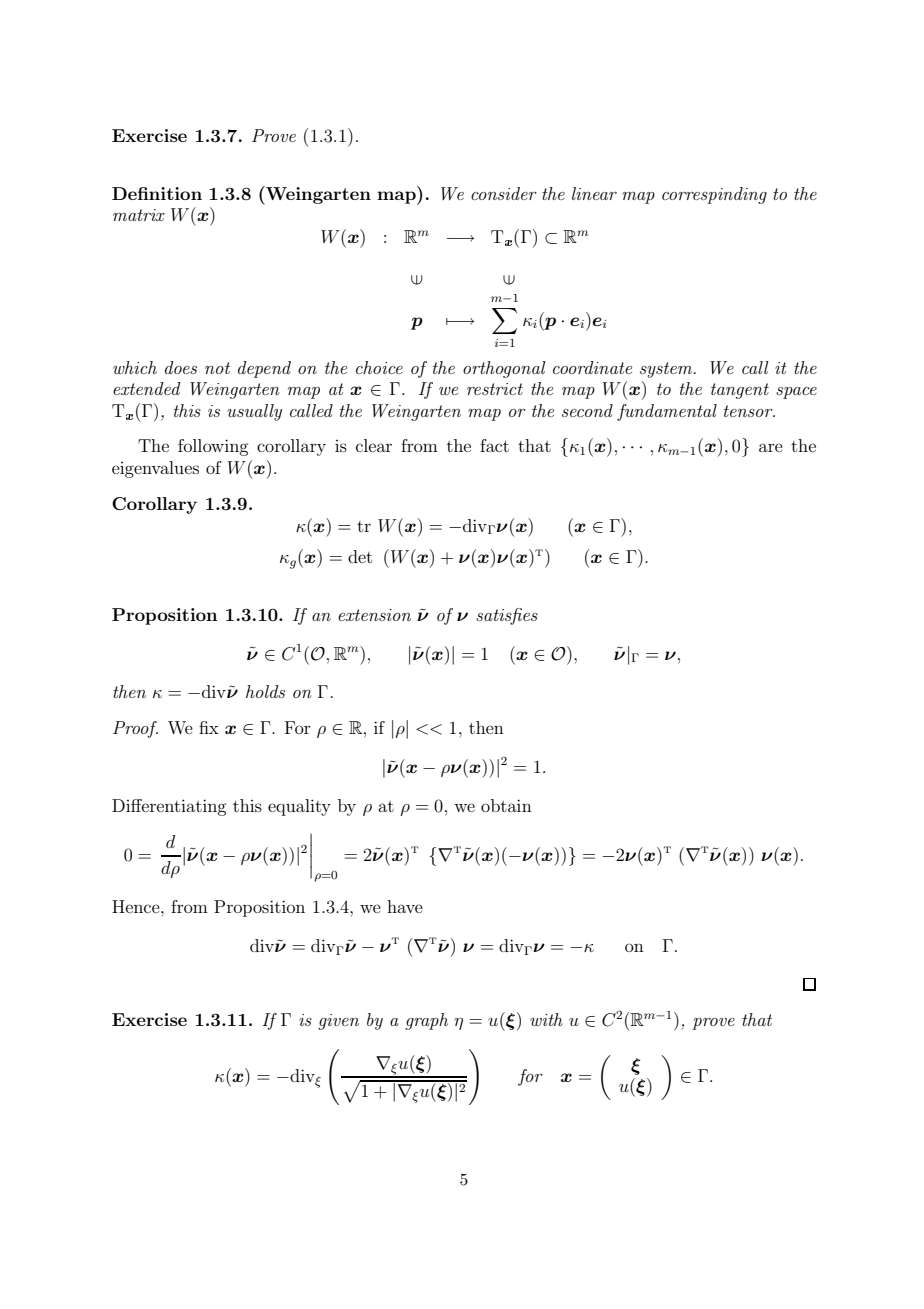 This screenshot has width=924, height=1309. I want to click on are, so click(771, 447).
